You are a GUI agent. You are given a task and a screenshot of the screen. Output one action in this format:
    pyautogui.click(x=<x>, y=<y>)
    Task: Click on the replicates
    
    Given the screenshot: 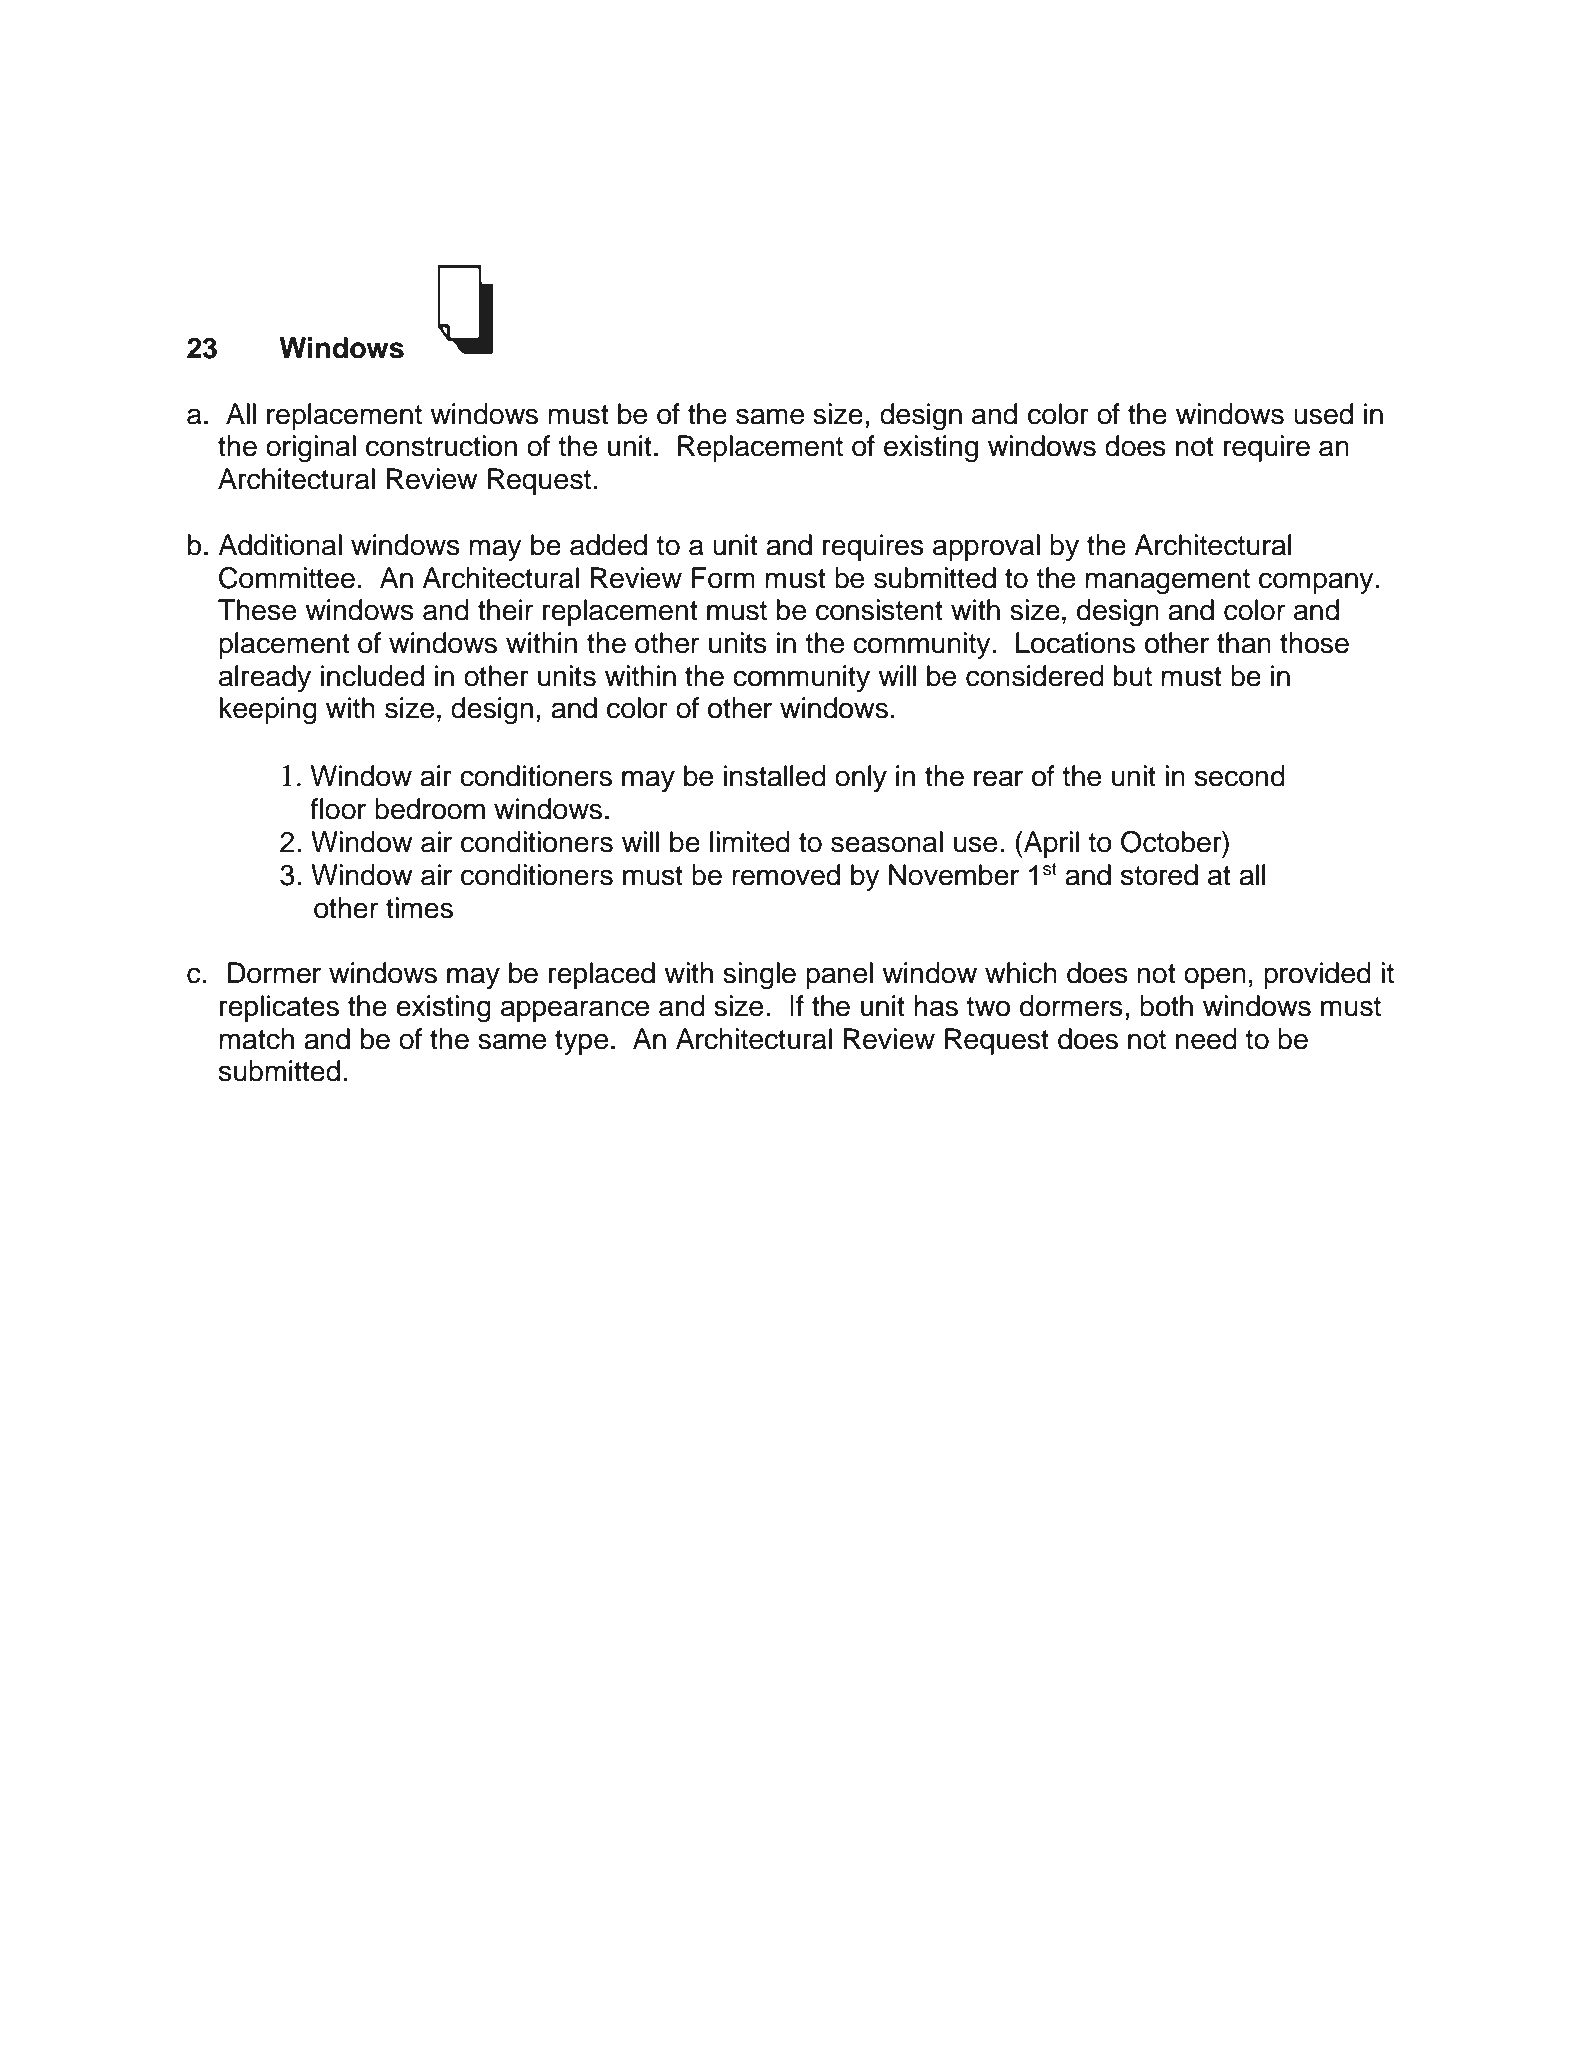 What is the action you would take?
    pyautogui.click(x=279, y=1008)
